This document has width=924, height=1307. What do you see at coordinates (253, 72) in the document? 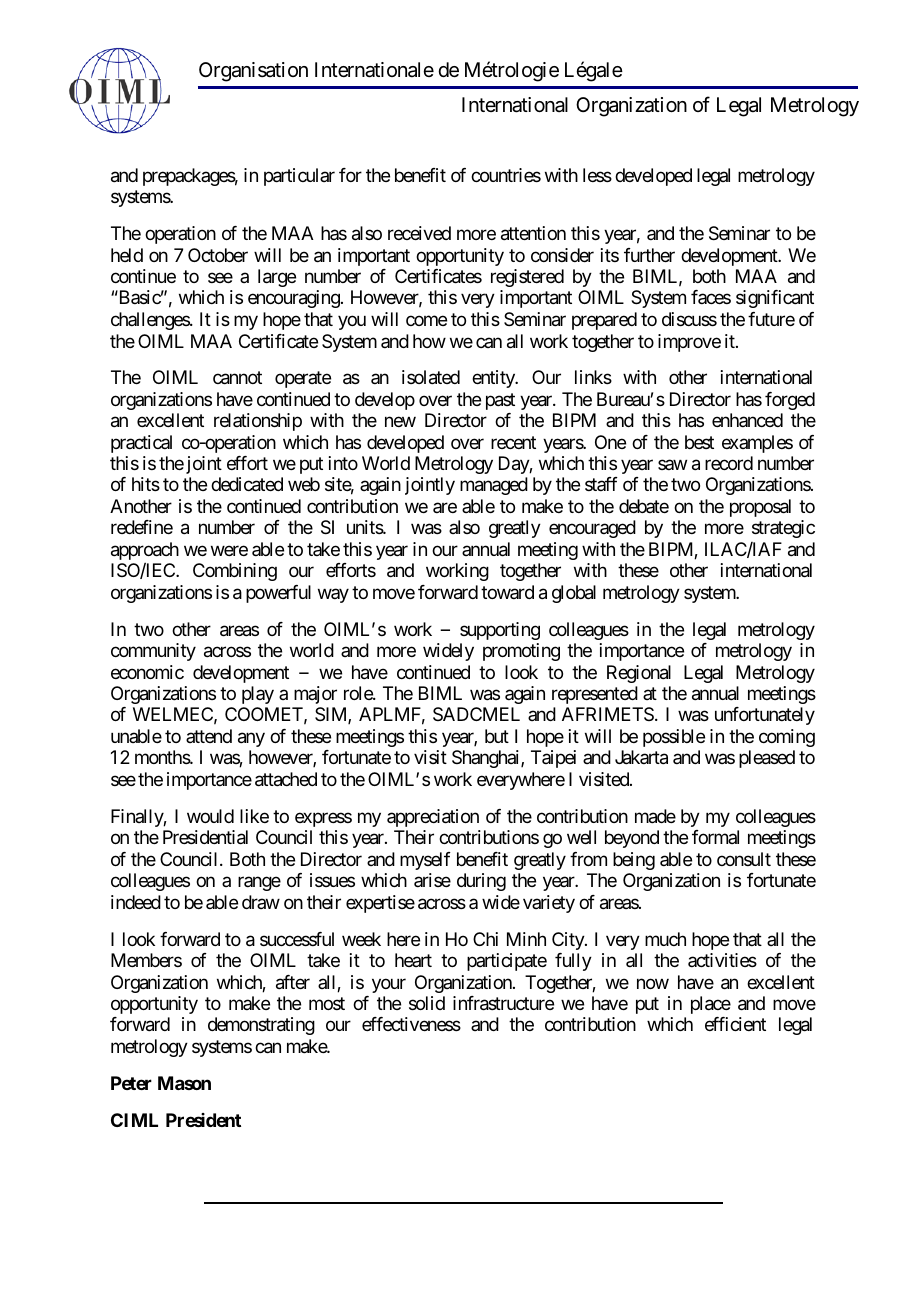
I see `Organisation` at bounding box center [253, 72].
